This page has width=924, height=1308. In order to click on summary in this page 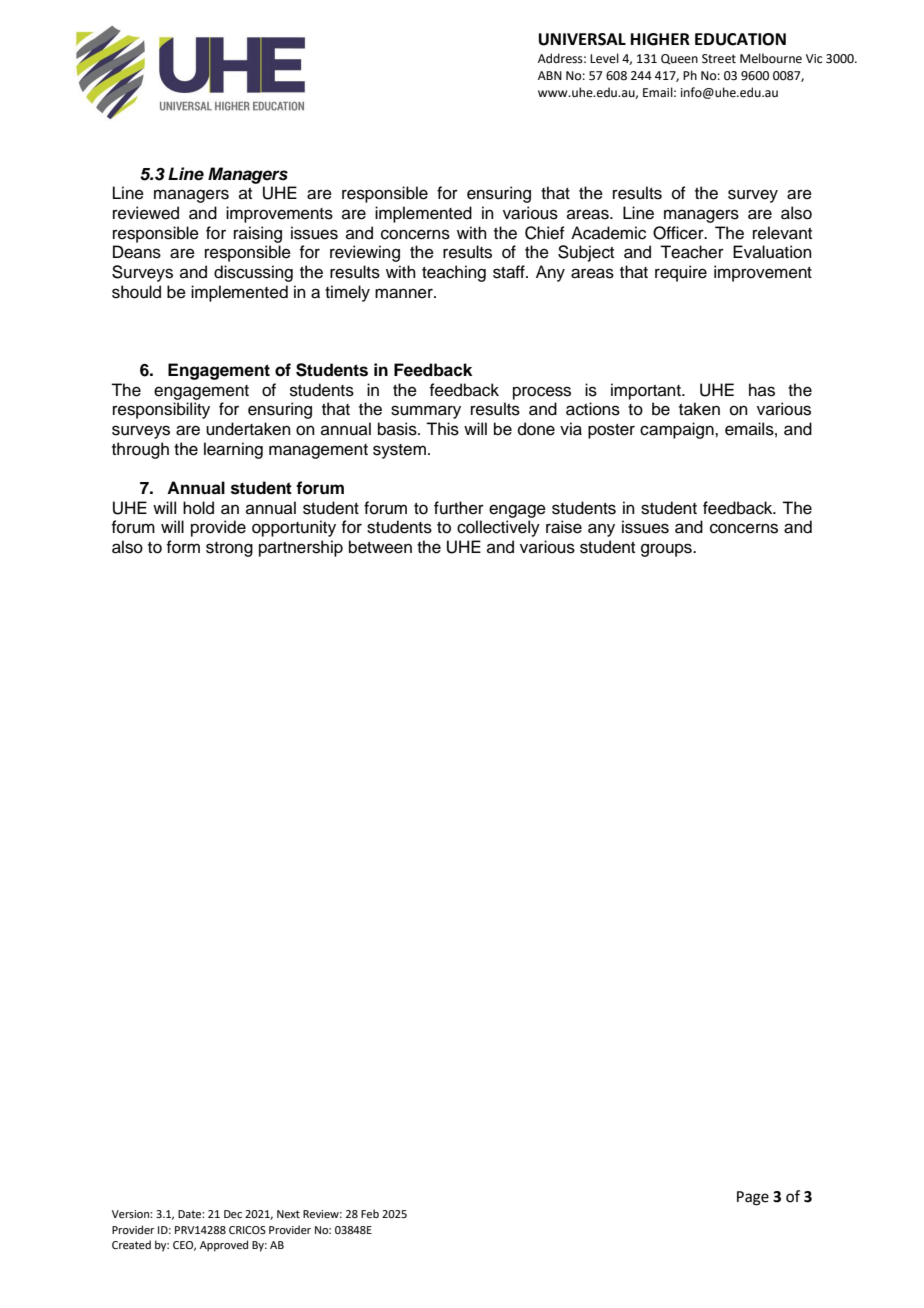, I will do `click(426, 412)`.
